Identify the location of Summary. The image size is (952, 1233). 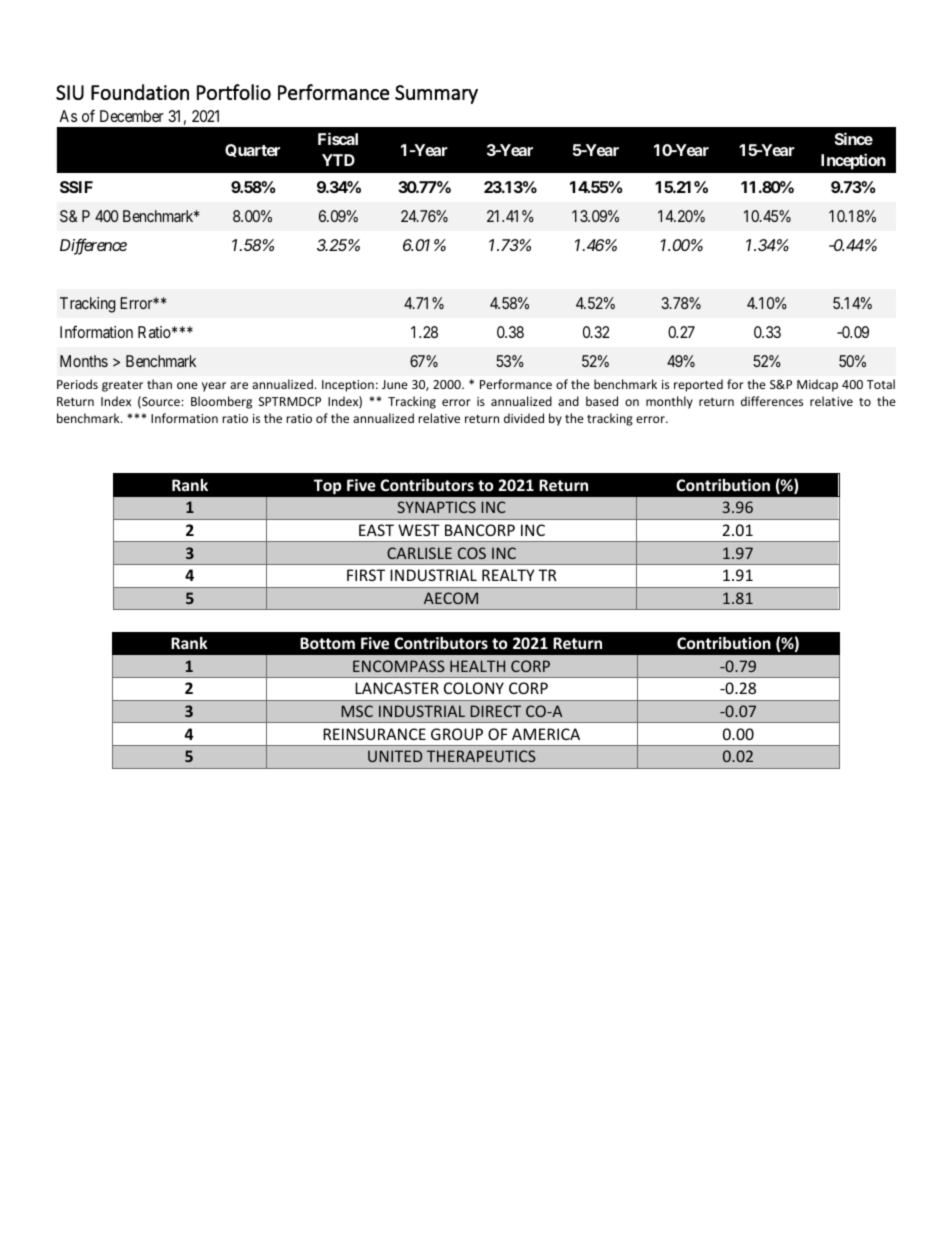
(436, 94).
